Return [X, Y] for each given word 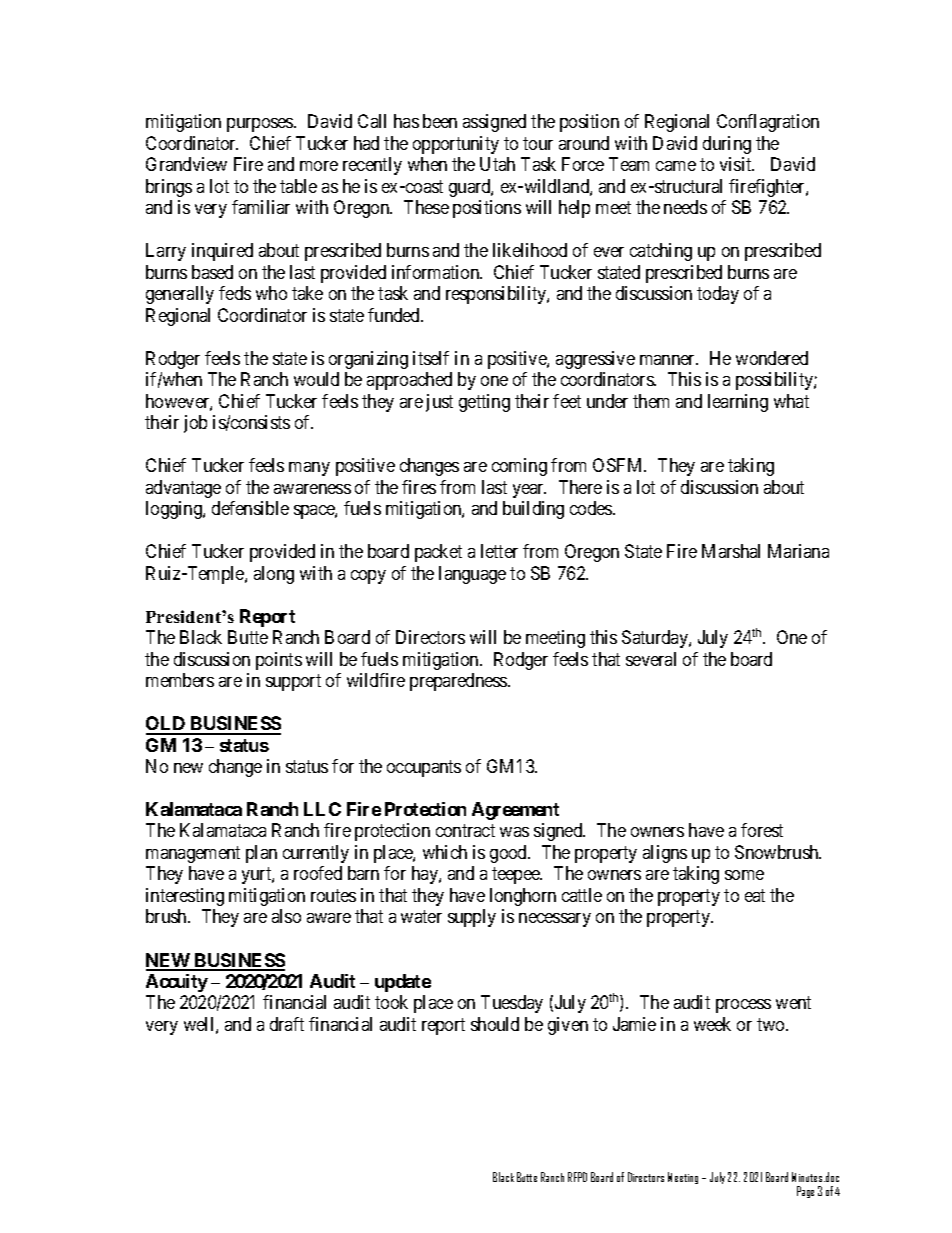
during [727, 145]
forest [762, 830]
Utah [497, 164]
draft [287, 1024]
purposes [261, 125]
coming [519, 467]
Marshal [731, 551]
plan [261, 854]
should [495, 1024]
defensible [250, 508]
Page [805, 1192]
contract [465, 831]
